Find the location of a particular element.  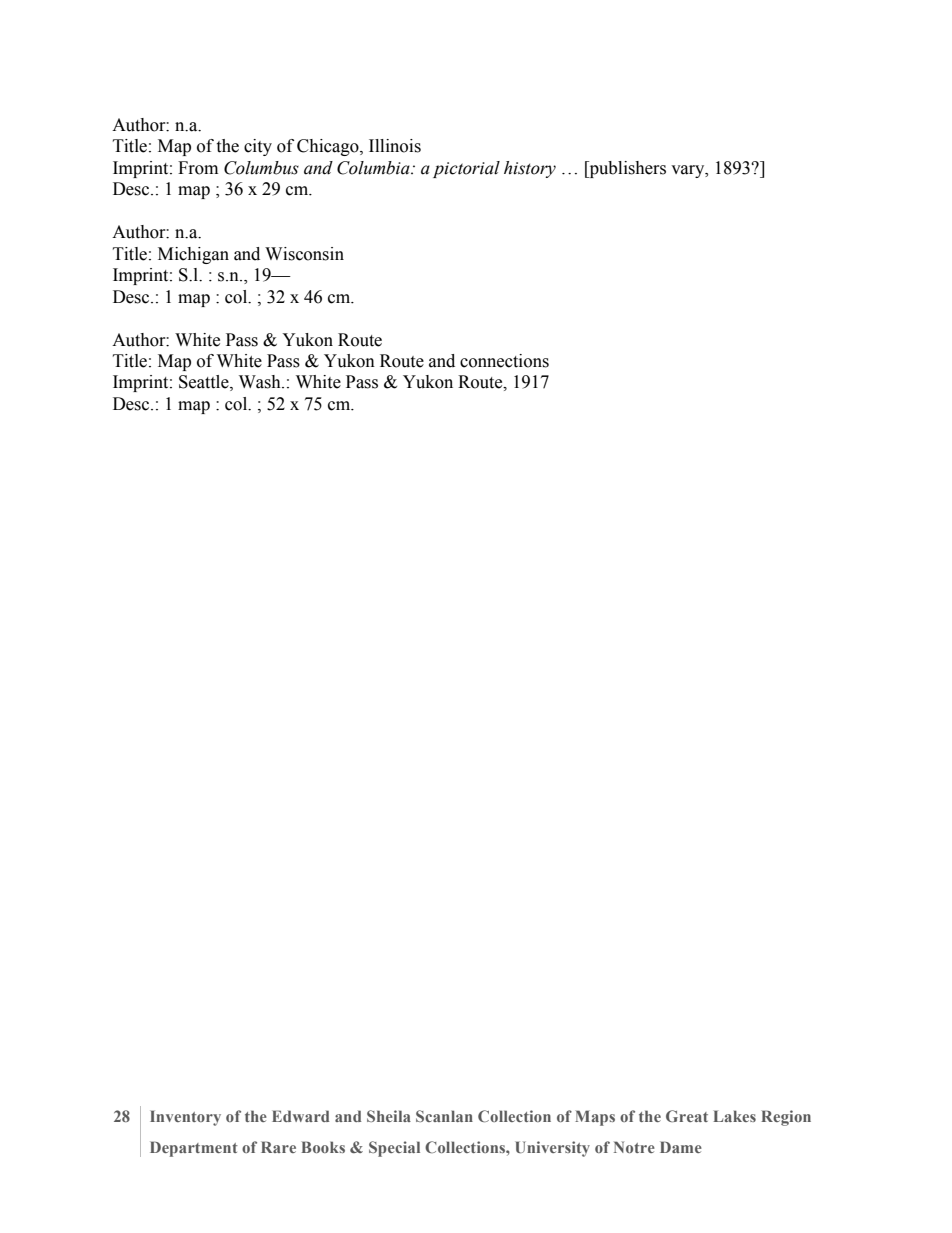

Wash is located at coordinates (261, 382).
